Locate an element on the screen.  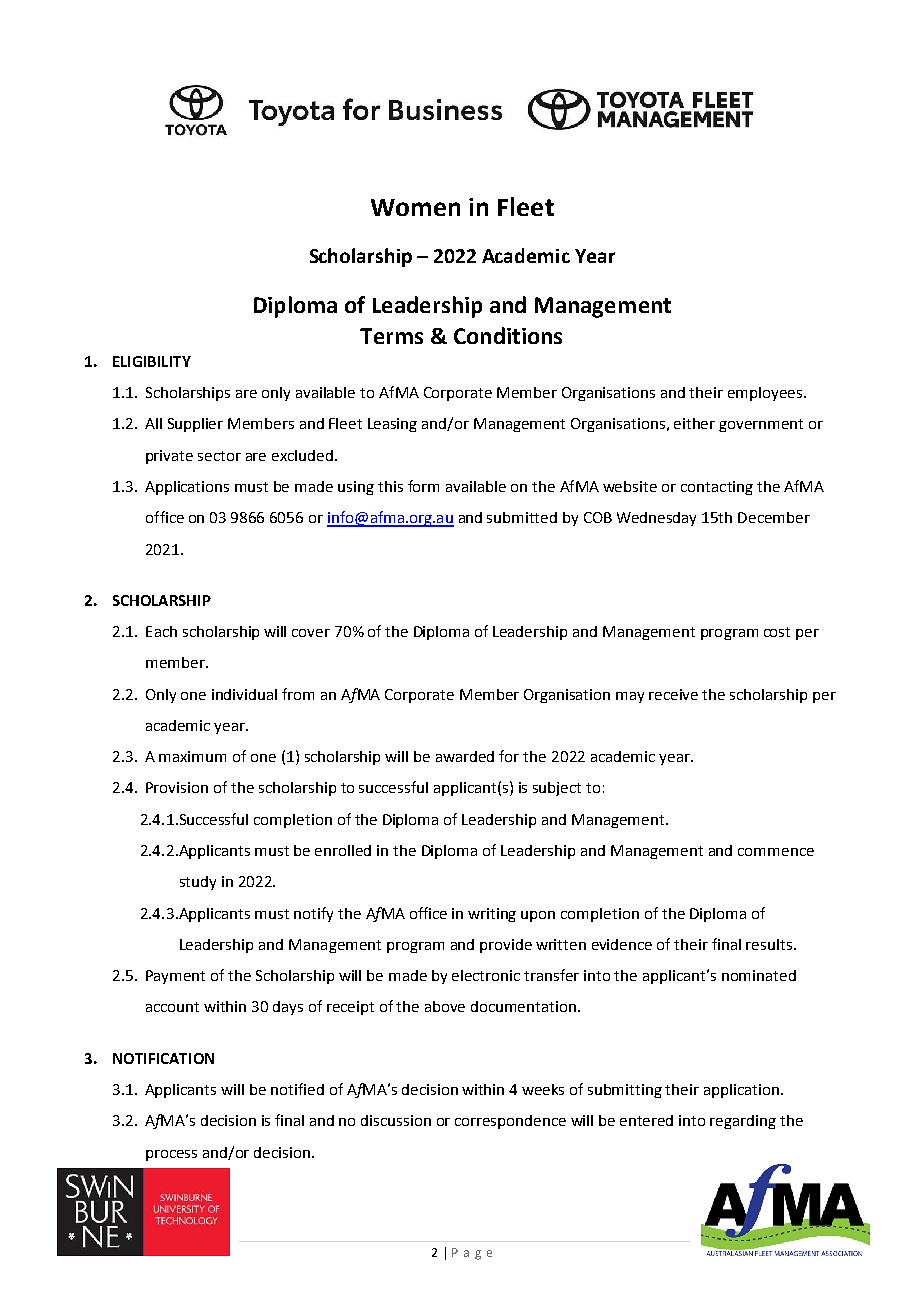
process is located at coordinates (171, 1155).
